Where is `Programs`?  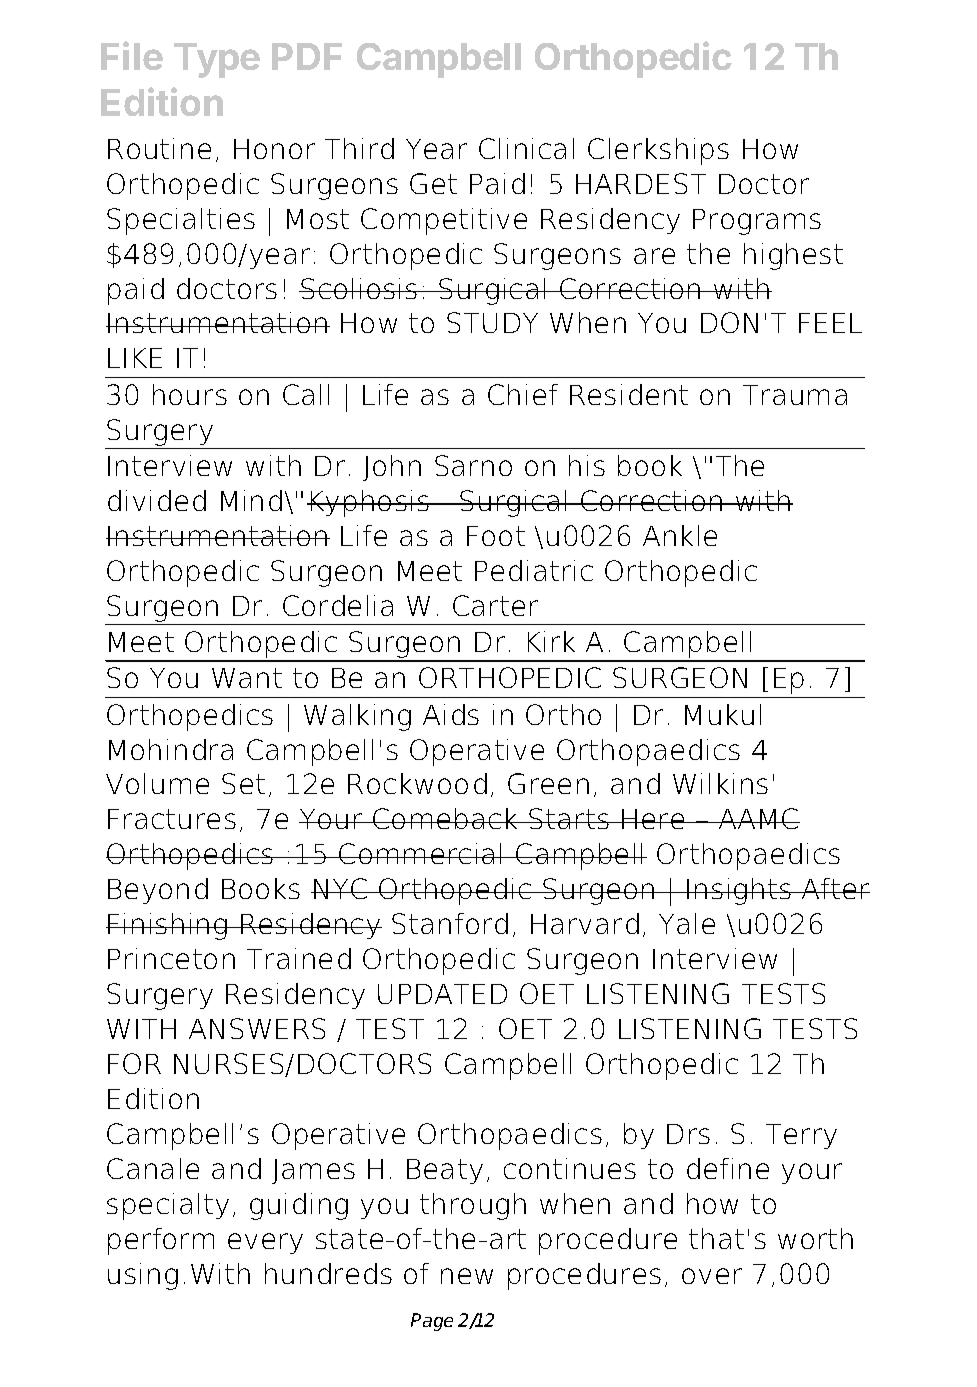 Programs is located at coordinates (757, 222).
